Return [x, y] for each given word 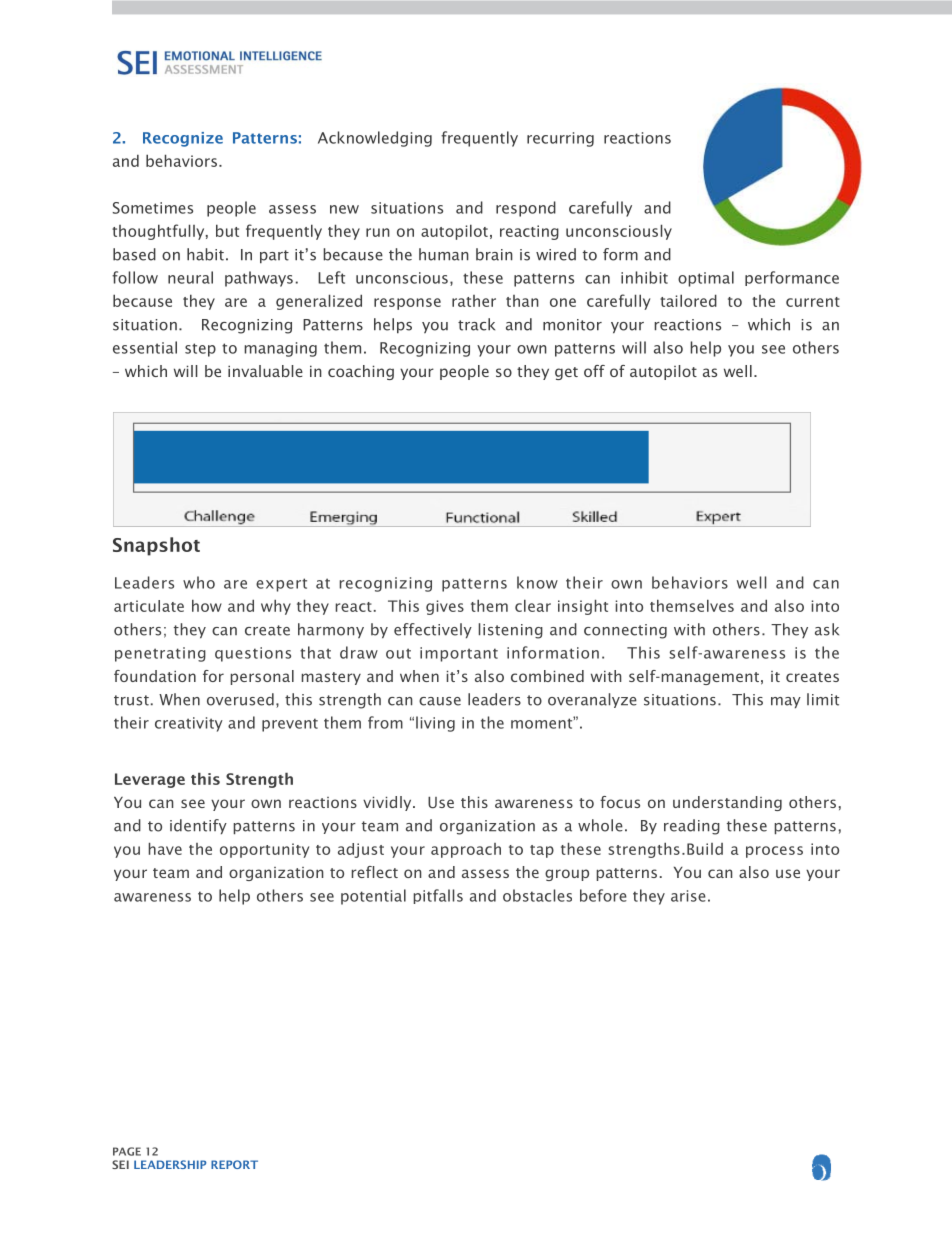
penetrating [160, 654]
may [786, 703]
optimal [706, 279]
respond [526, 209]
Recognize [183, 139]
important [459, 654]
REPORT [234, 1164]
